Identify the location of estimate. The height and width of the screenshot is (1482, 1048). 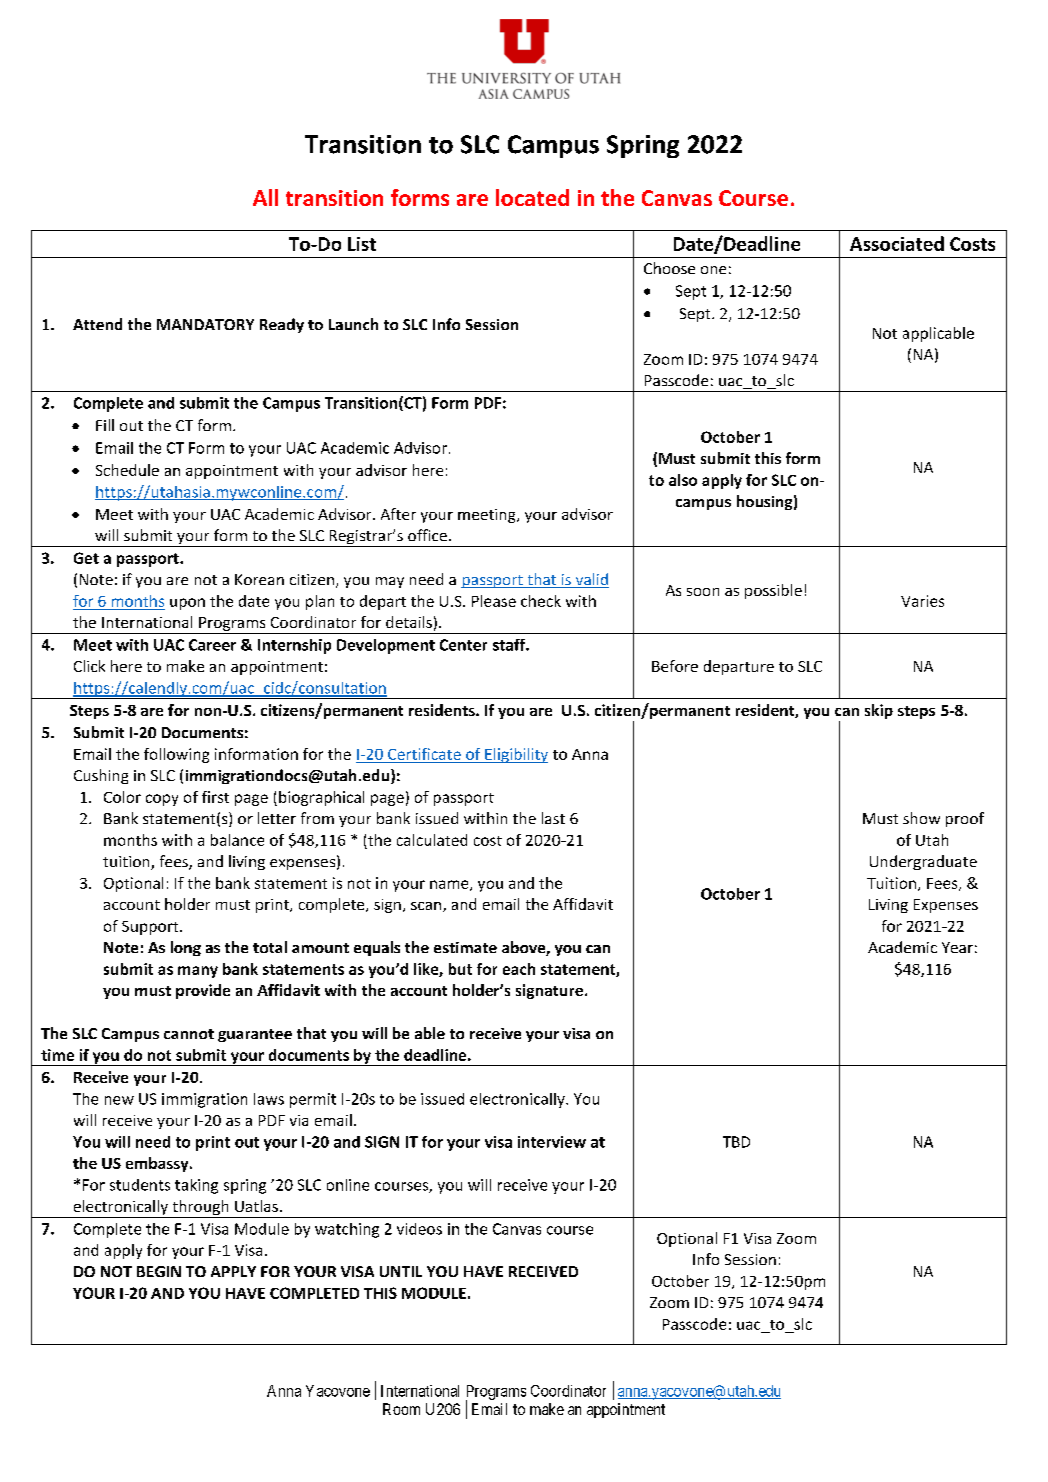
(465, 947).
